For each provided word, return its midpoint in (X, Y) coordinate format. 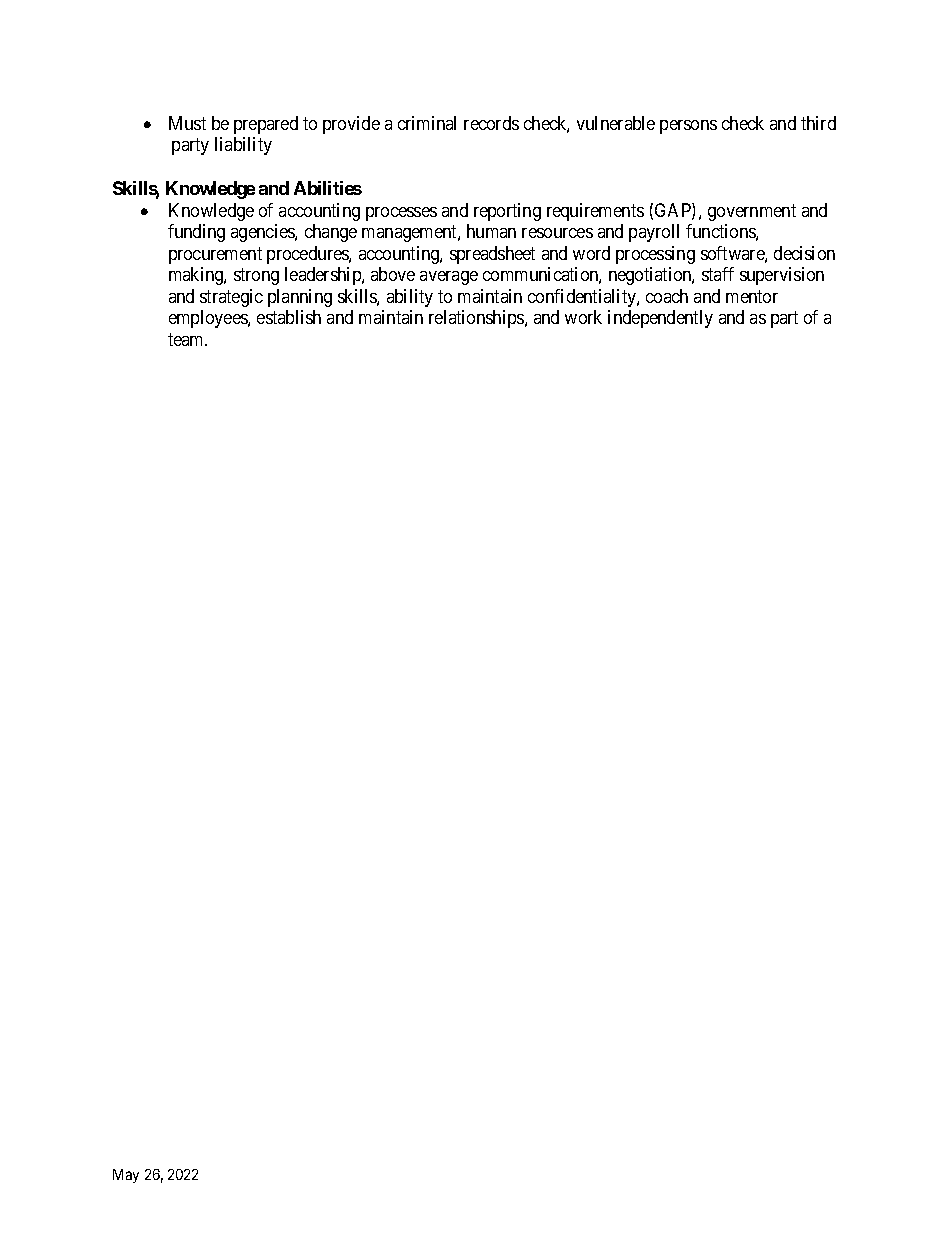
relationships (477, 319)
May (126, 1176)
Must (187, 123)
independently (660, 319)
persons (688, 127)
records (491, 123)
